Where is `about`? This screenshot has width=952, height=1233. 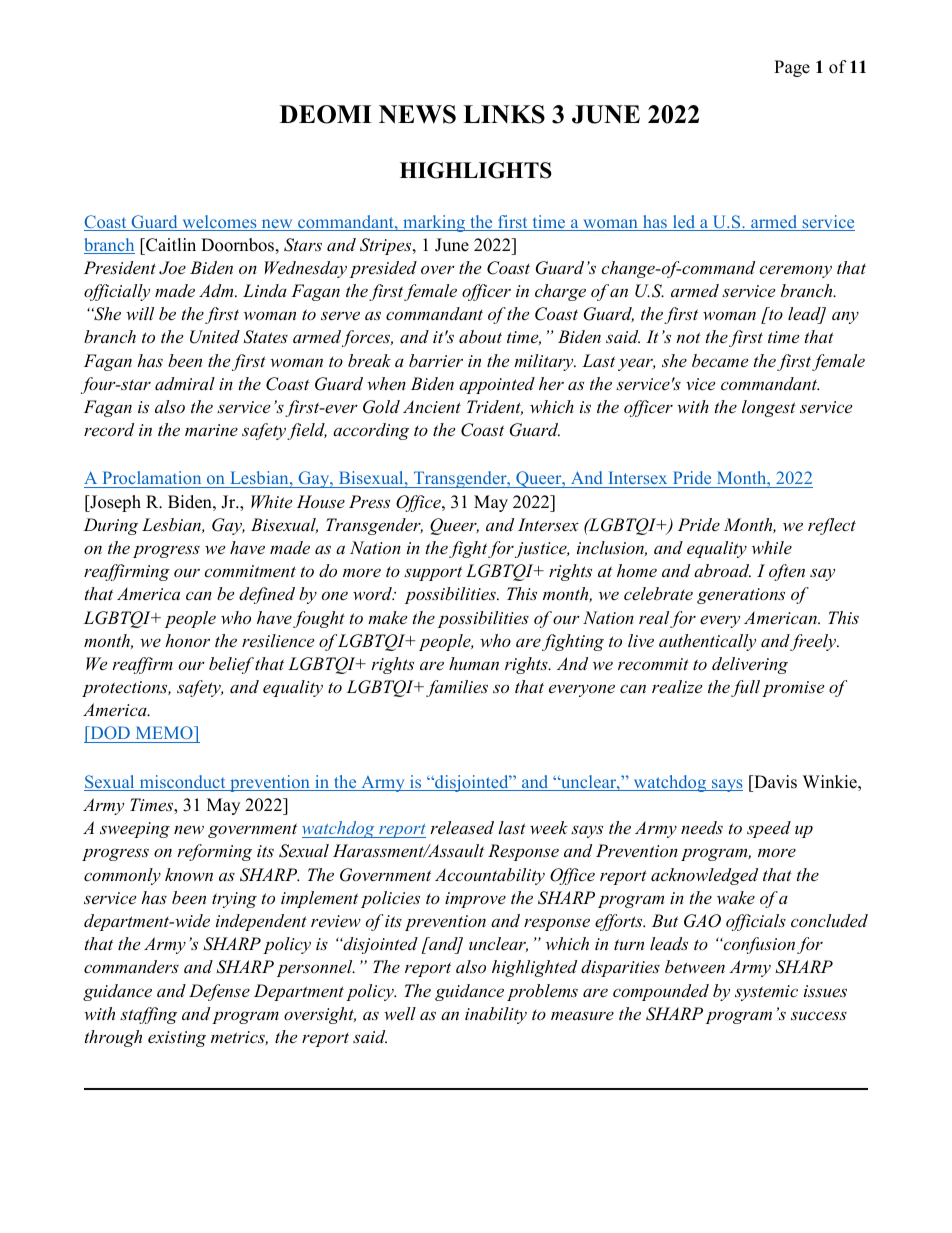 about is located at coordinates (480, 336).
